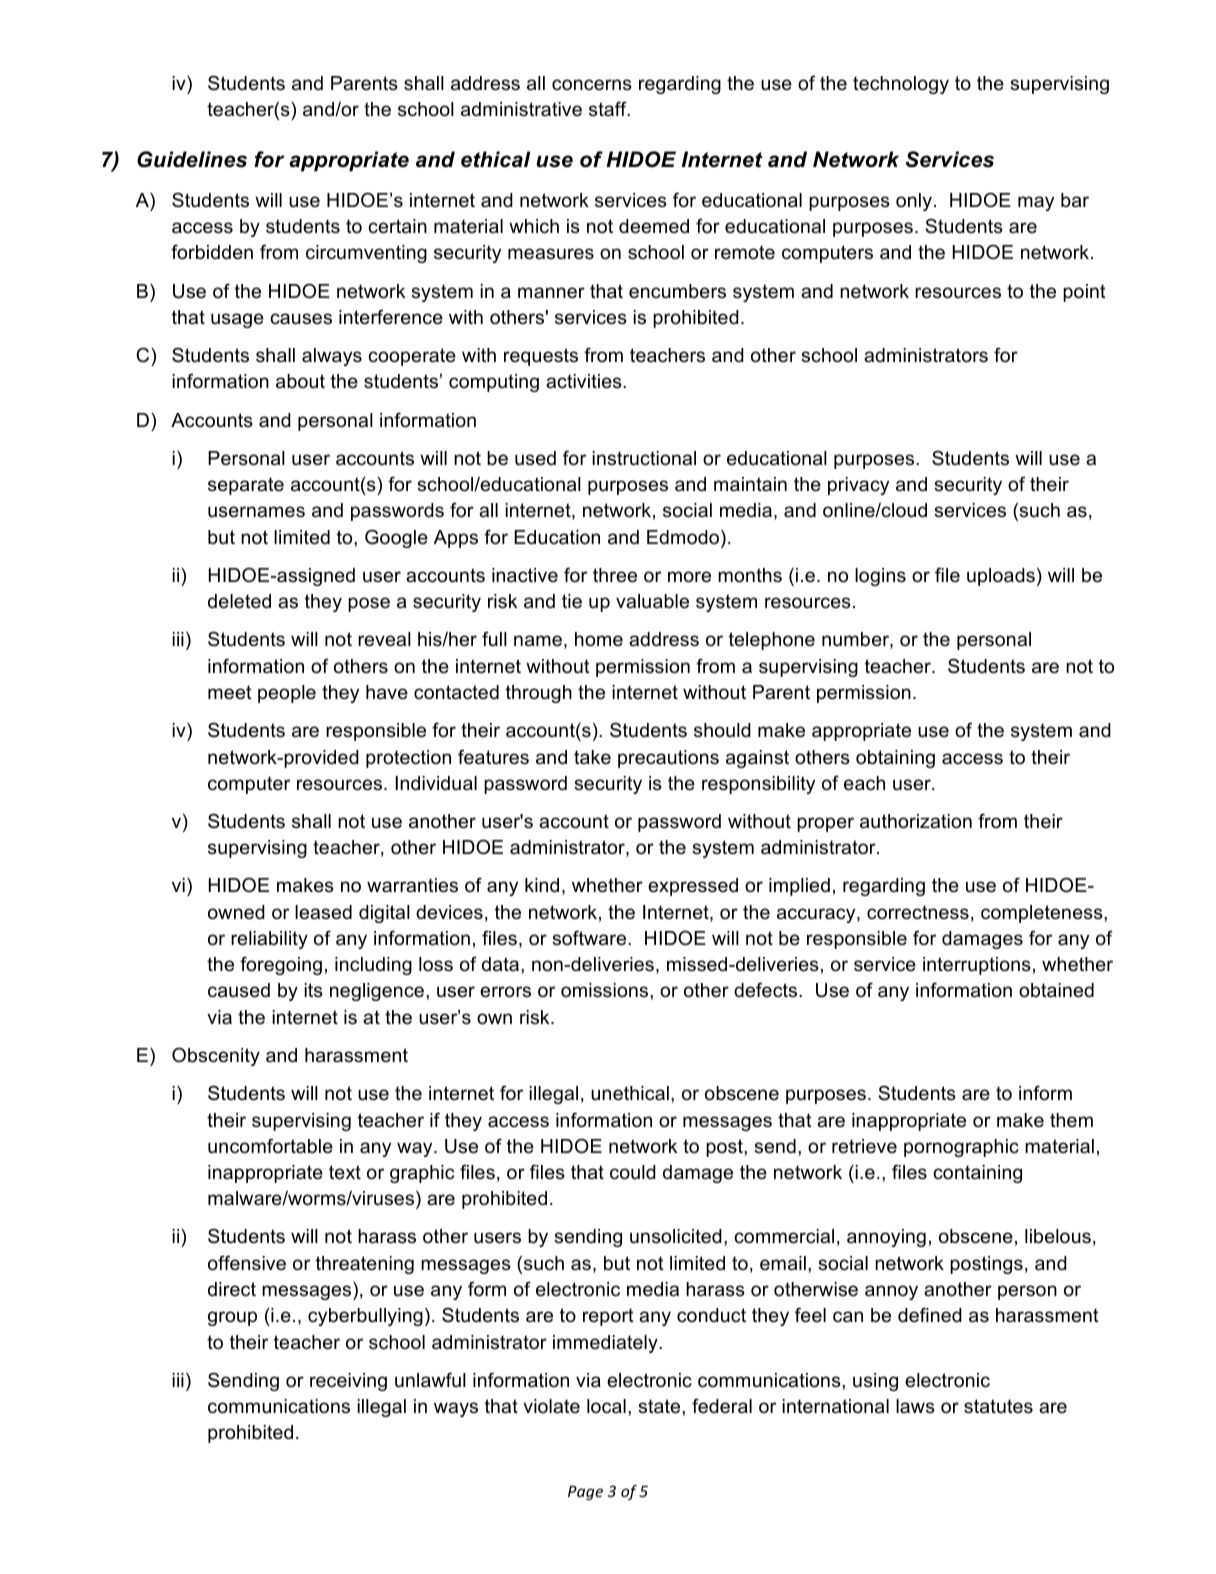 This page has width=1216, height=1574. I want to click on technology, so click(901, 85).
